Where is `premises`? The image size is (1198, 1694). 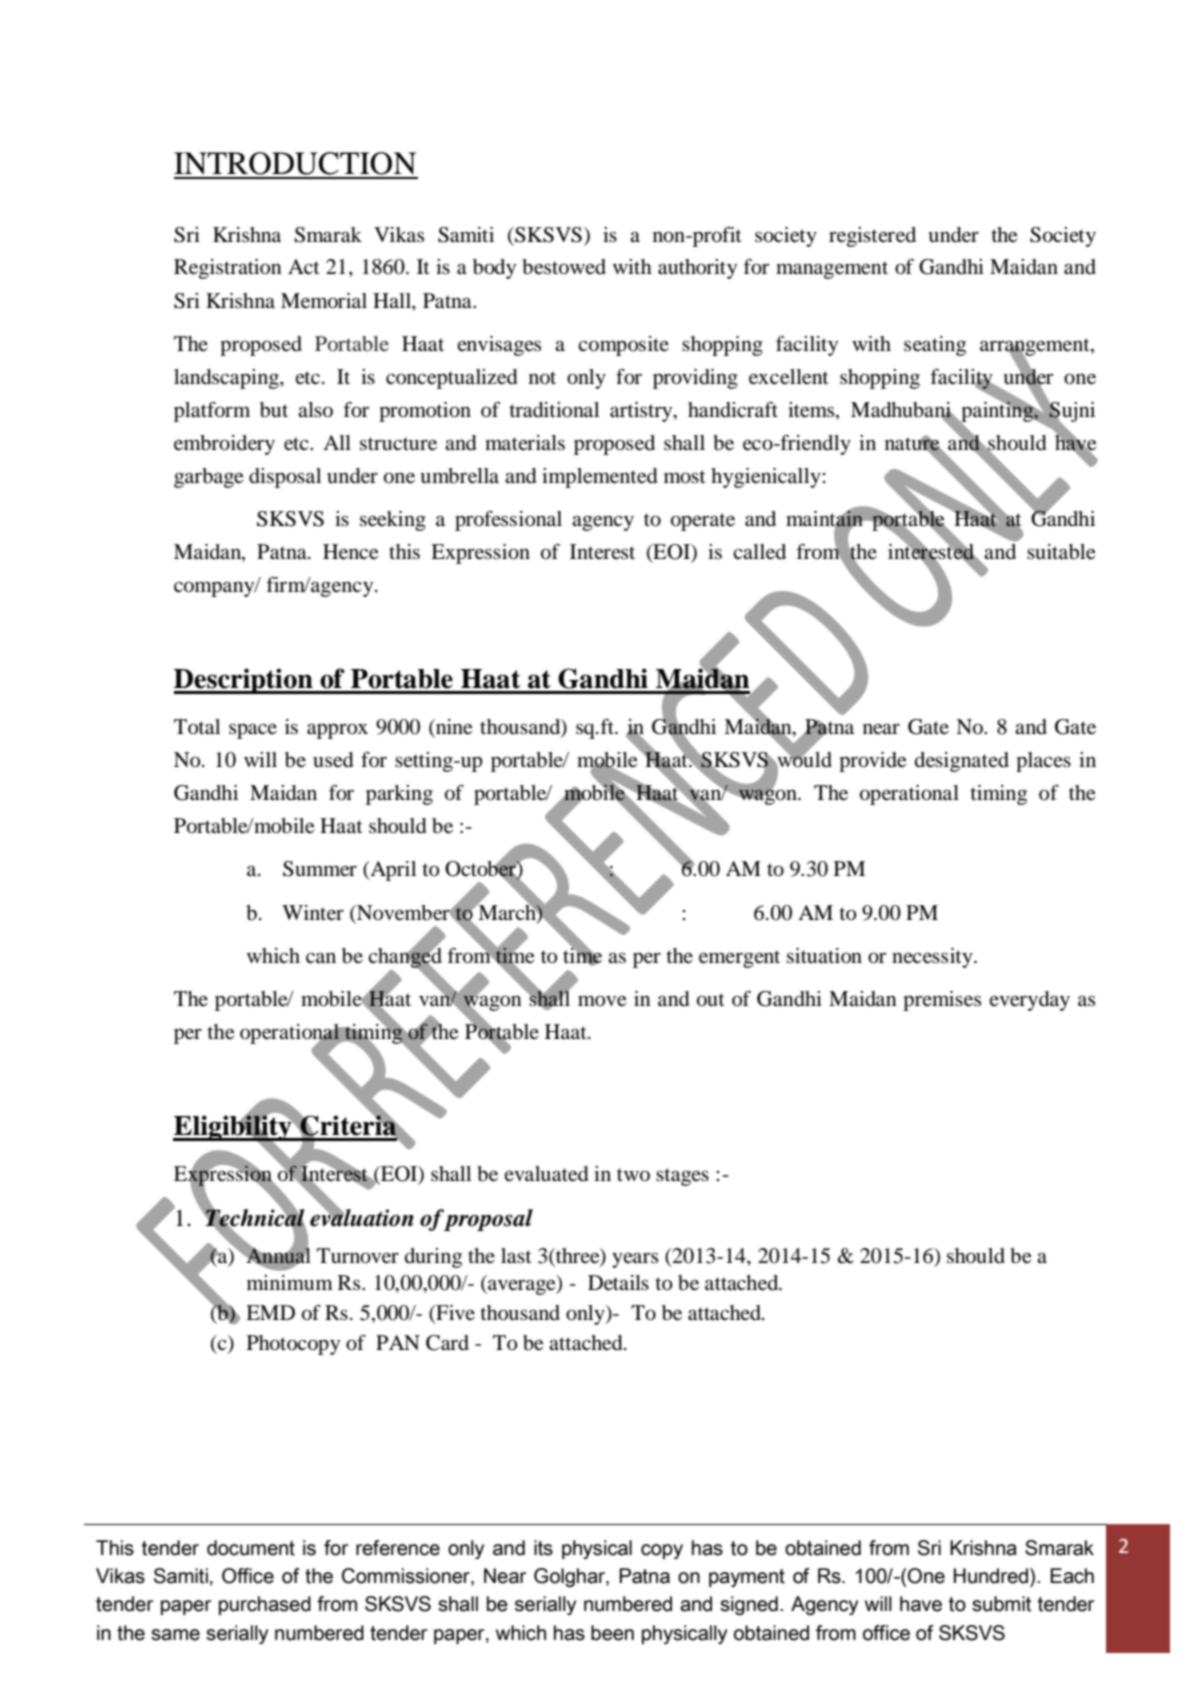 premises is located at coordinates (942, 1001).
